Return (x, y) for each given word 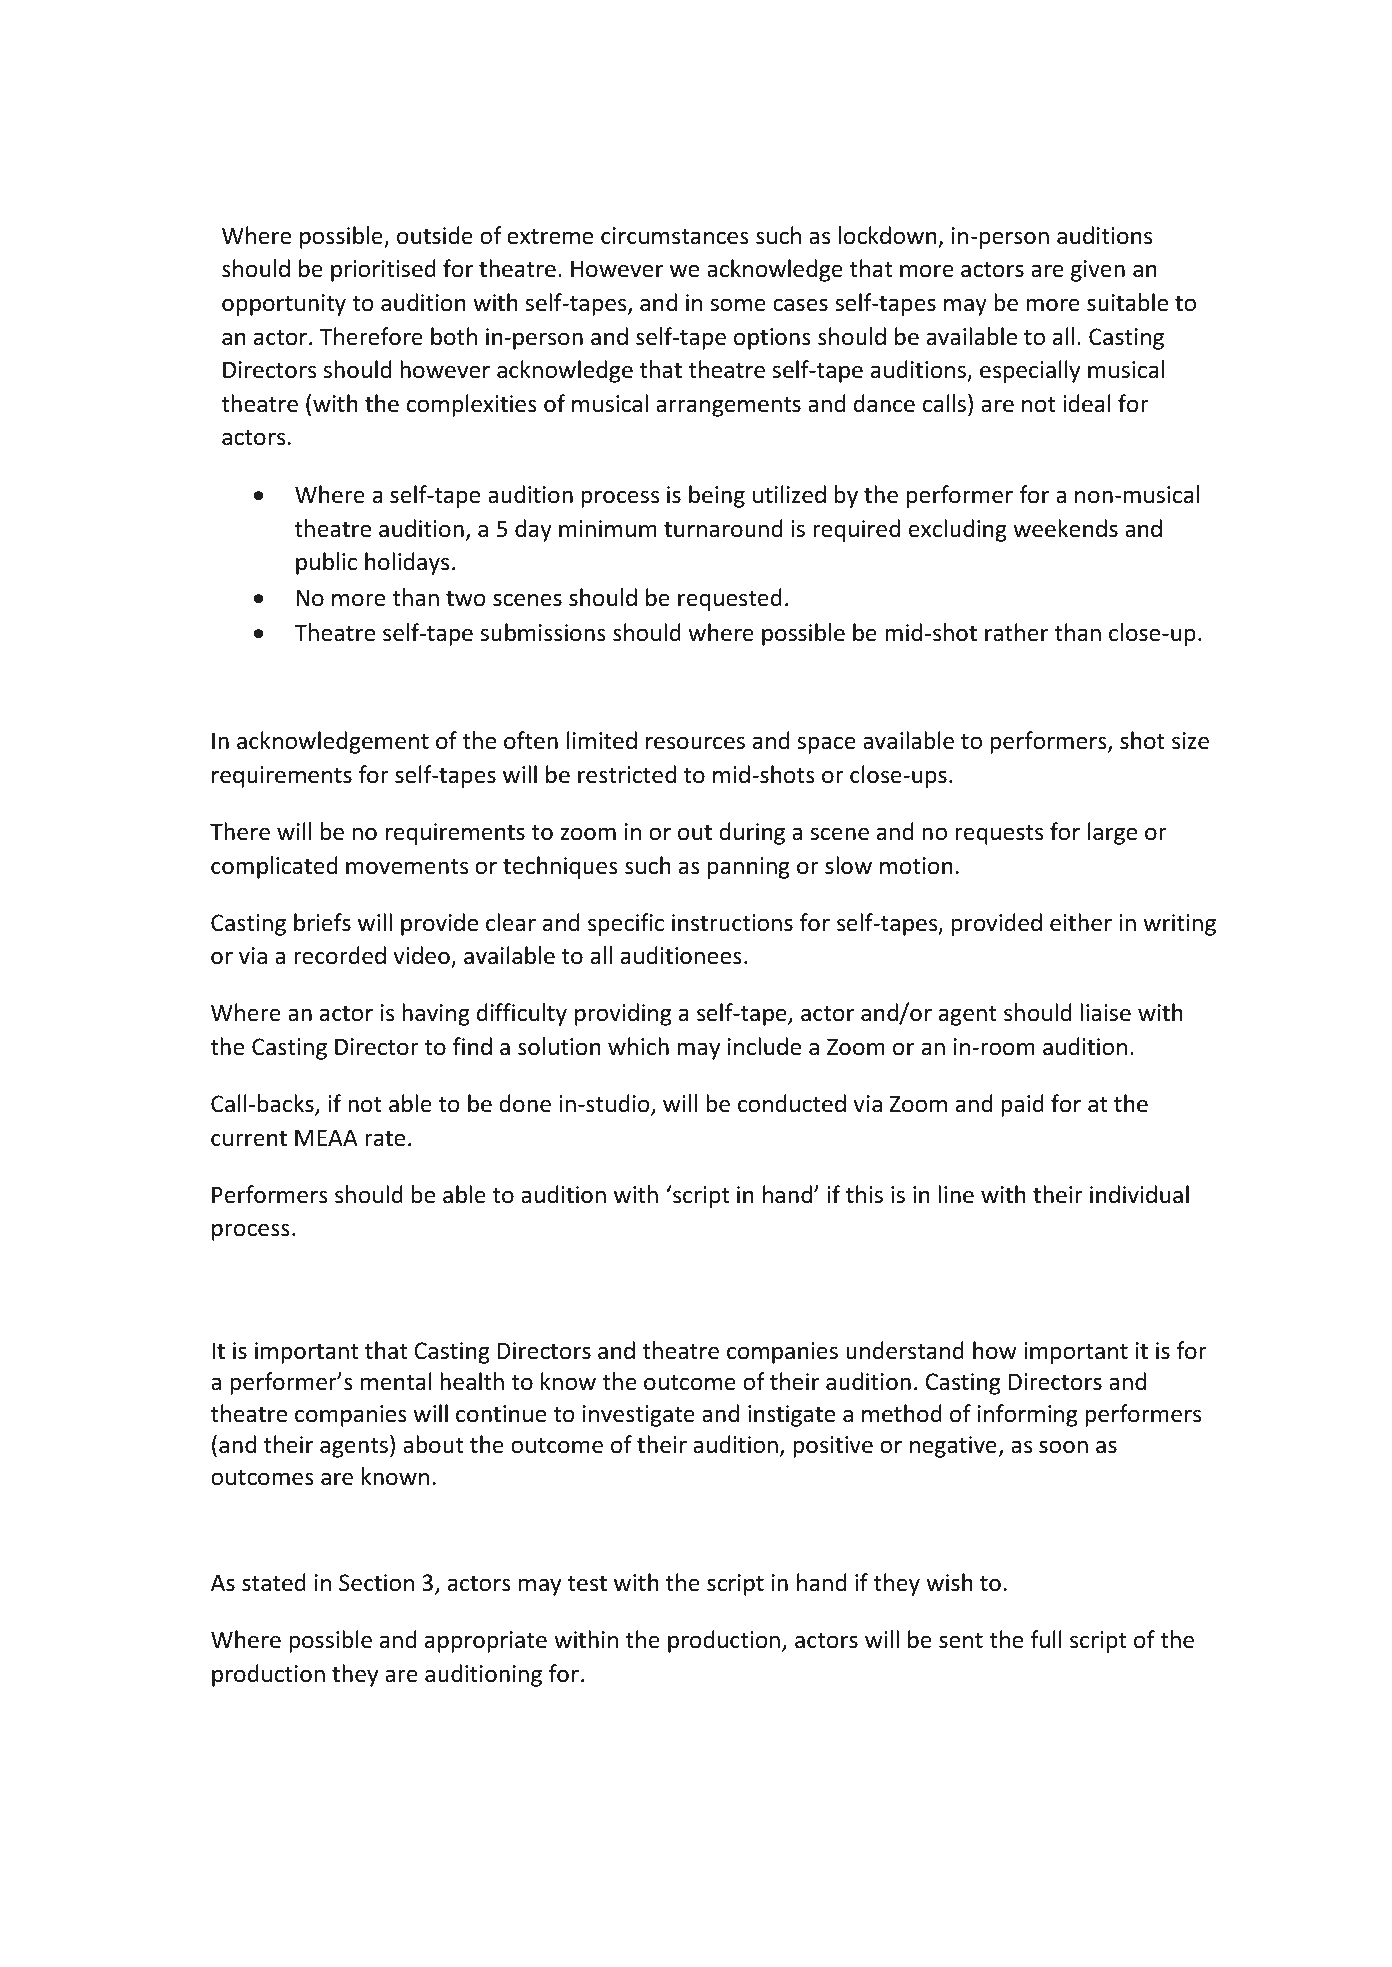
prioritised (383, 270)
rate (385, 1139)
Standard (270, 693)
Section (376, 1583)
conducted (792, 1103)
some (738, 305)
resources (695, 743)
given (1098, 271)
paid (1022, 1105)
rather (1016, 632)
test (587, 1584)
